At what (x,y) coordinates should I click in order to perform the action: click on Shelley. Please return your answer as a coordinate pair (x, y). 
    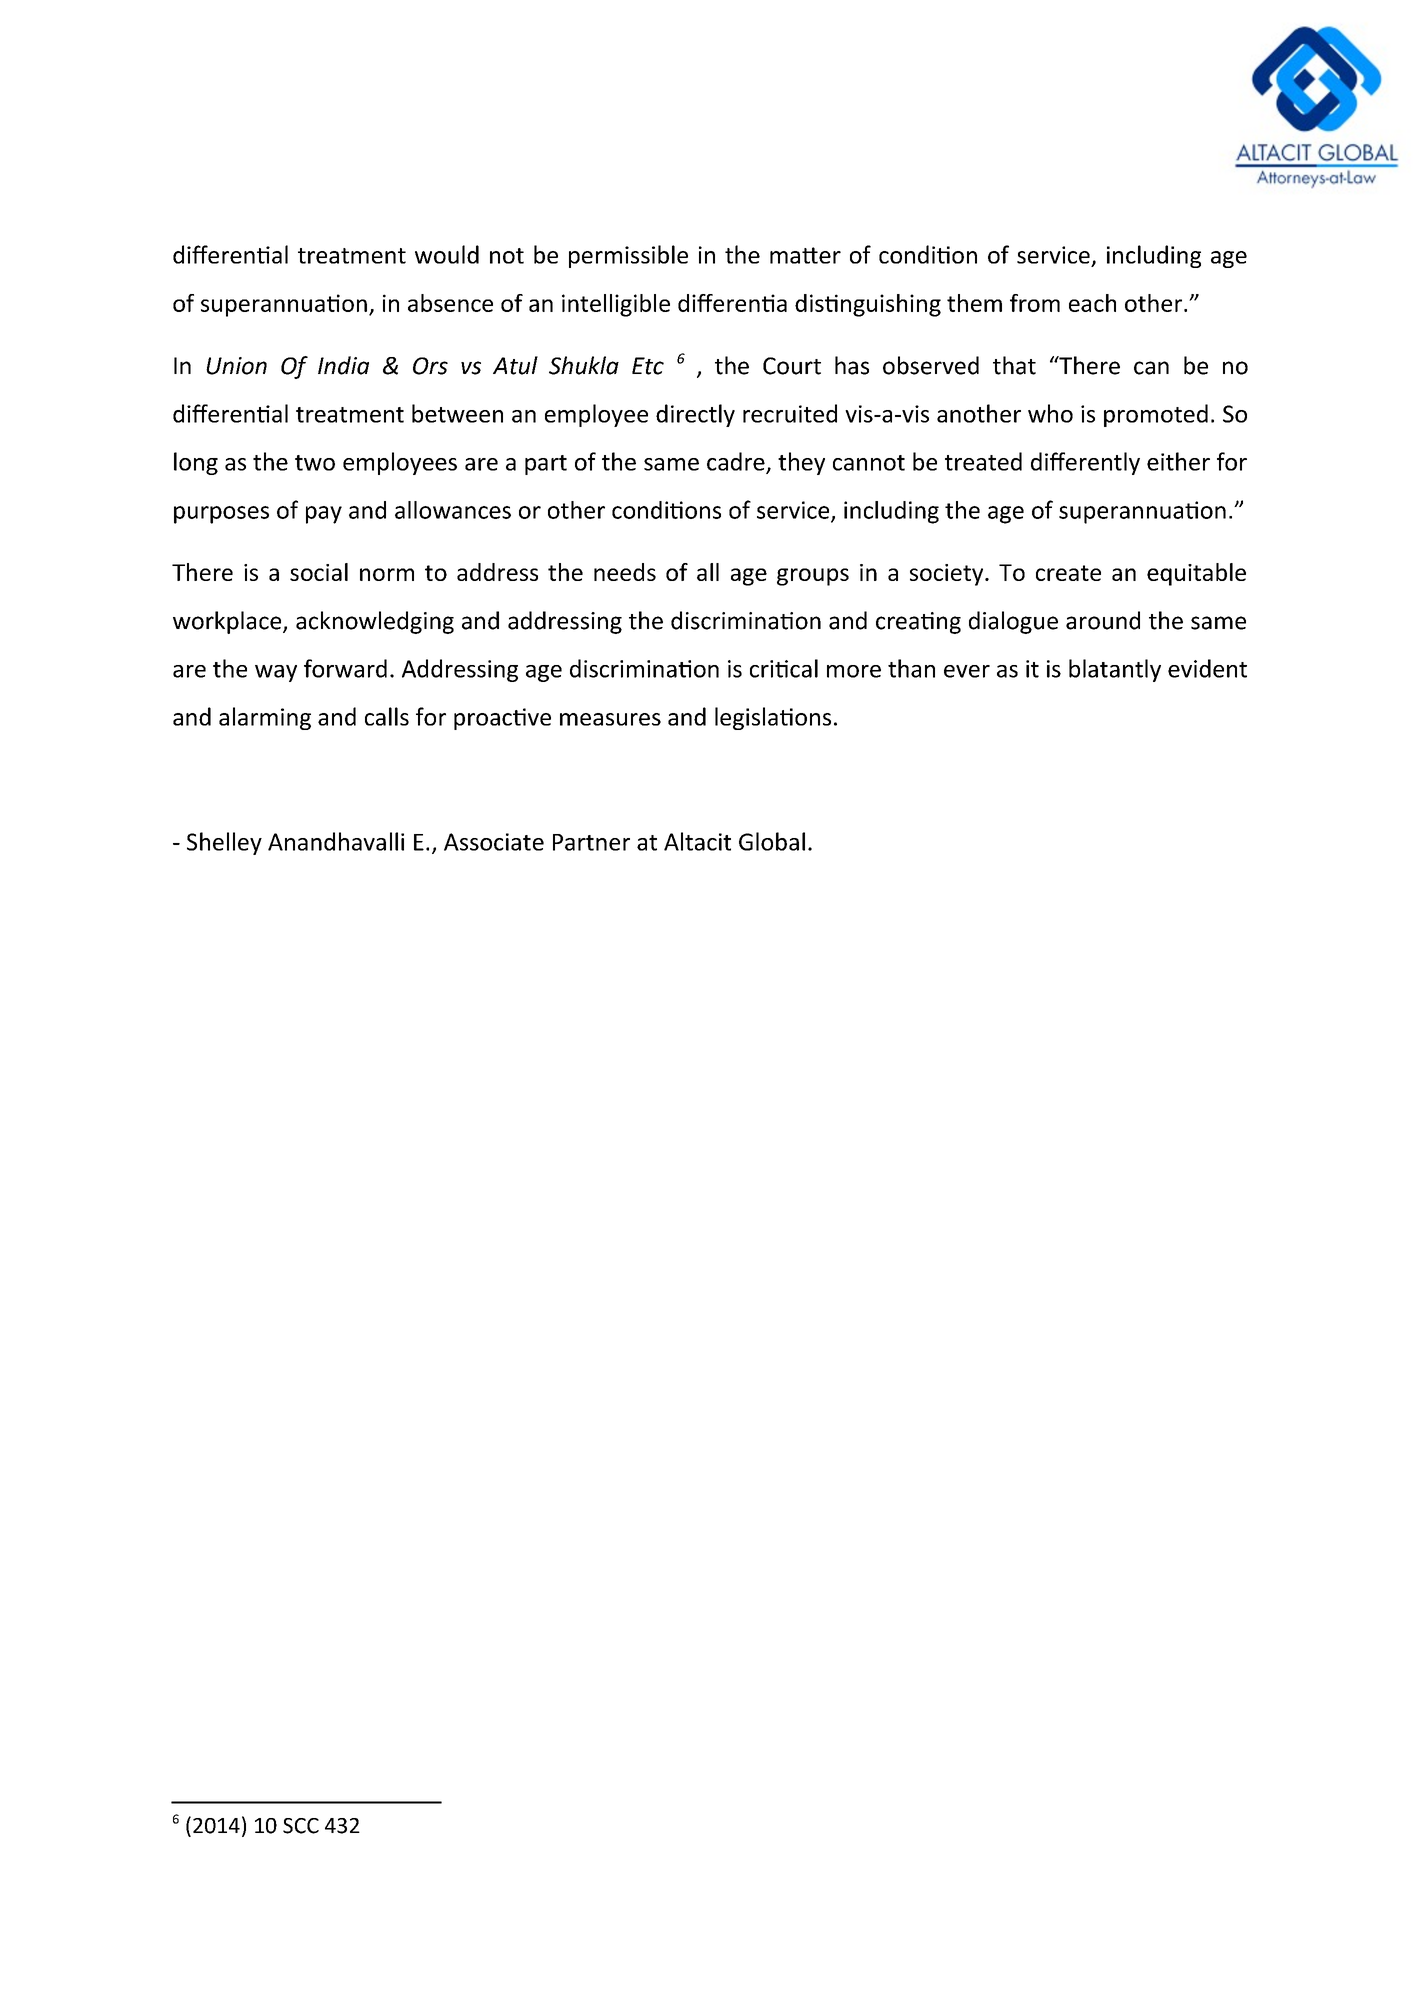
    Looking at the image, I should click on (224, 843).
